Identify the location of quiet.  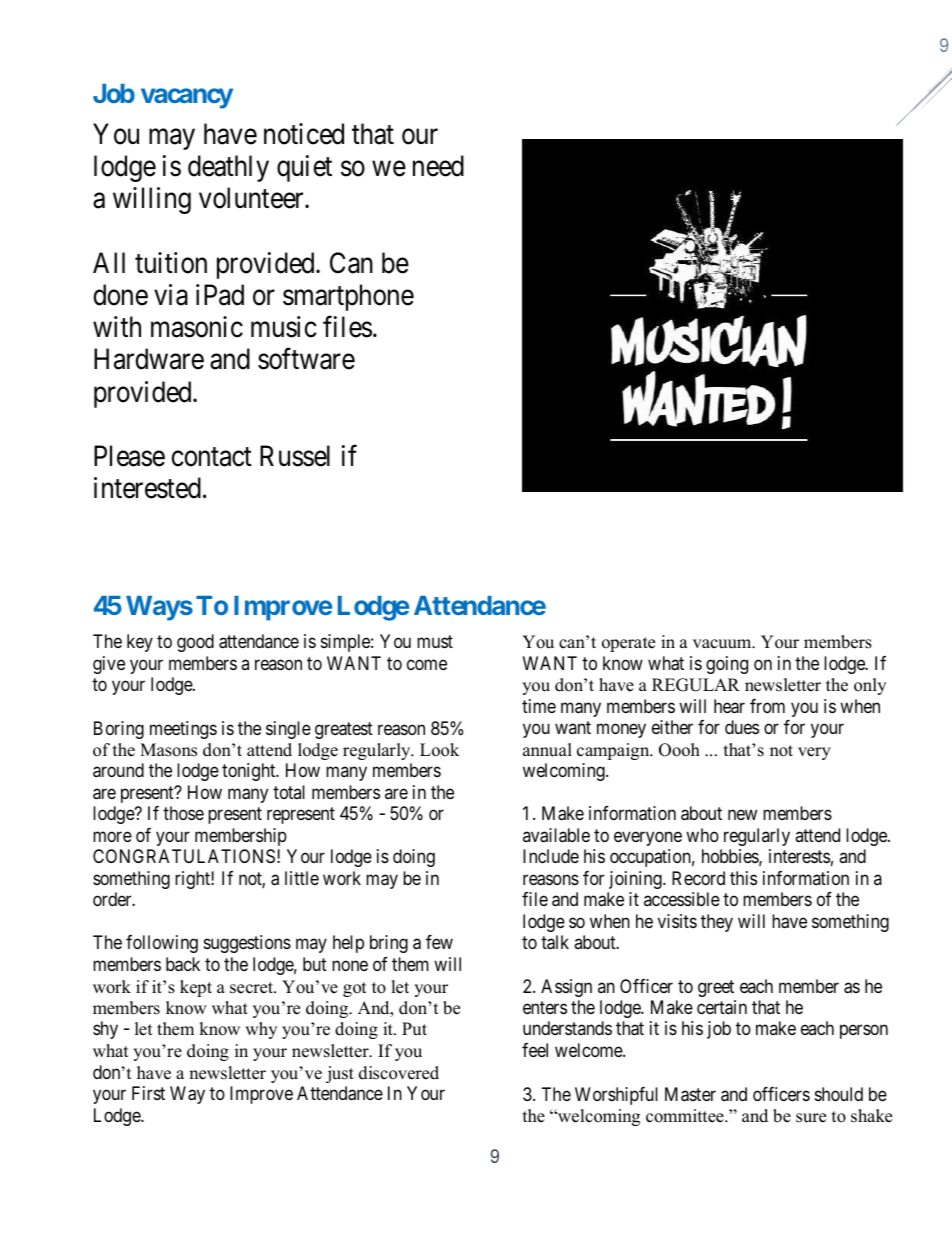
(304, 168).
